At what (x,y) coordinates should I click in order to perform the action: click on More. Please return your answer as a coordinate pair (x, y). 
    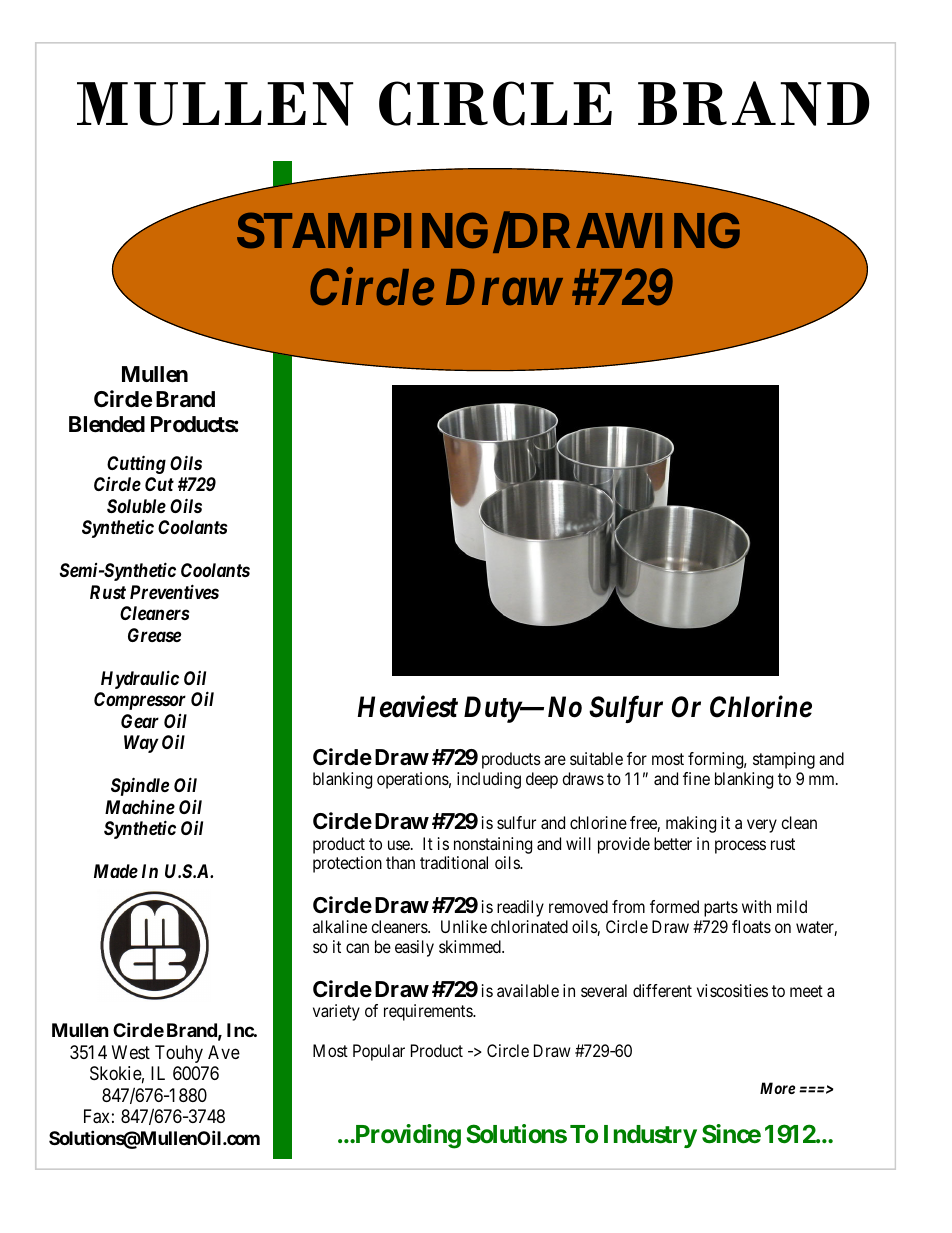
    Looking at the image, I should click on (777, 1088).
